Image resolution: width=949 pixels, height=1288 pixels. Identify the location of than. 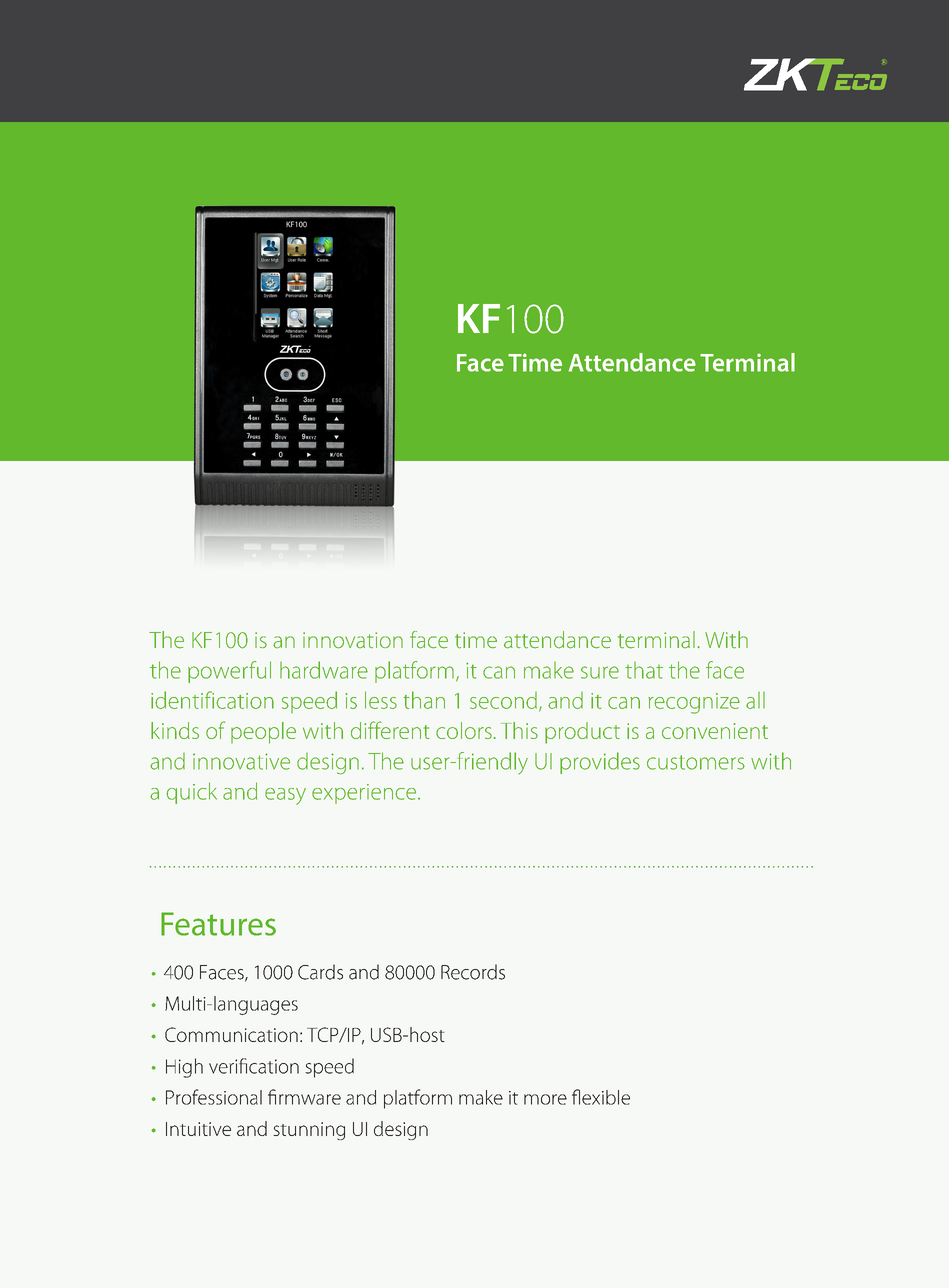
(424, 700).
